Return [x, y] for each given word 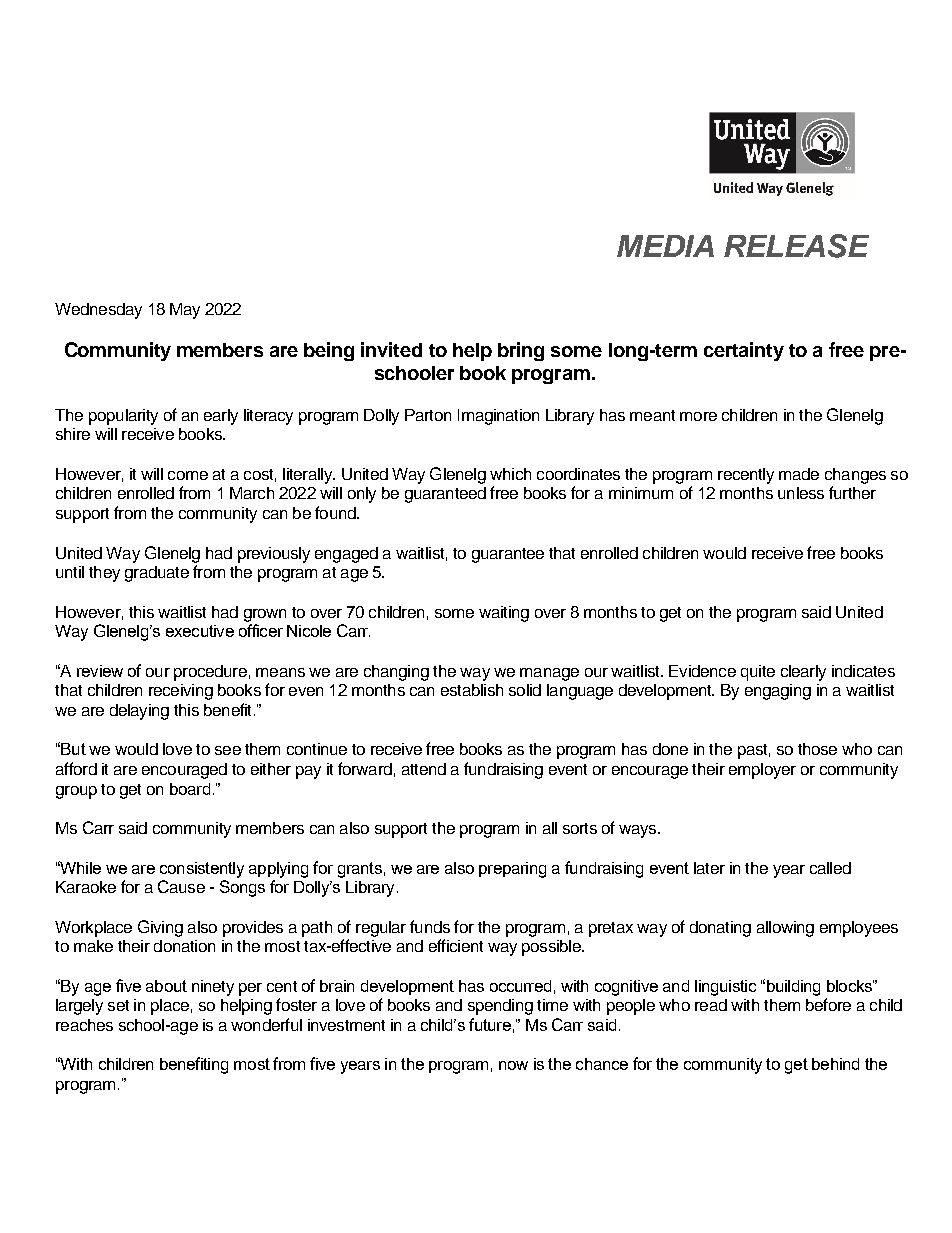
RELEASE [796, 246]
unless [801, 493]
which [510, 474]
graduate [157, 574]
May [185, 311]
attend [424, 769]
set [118, 1005]
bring [521, 351]
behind [835, 1064]
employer [762, 771]
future [490, 1024]
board [190, 789]
